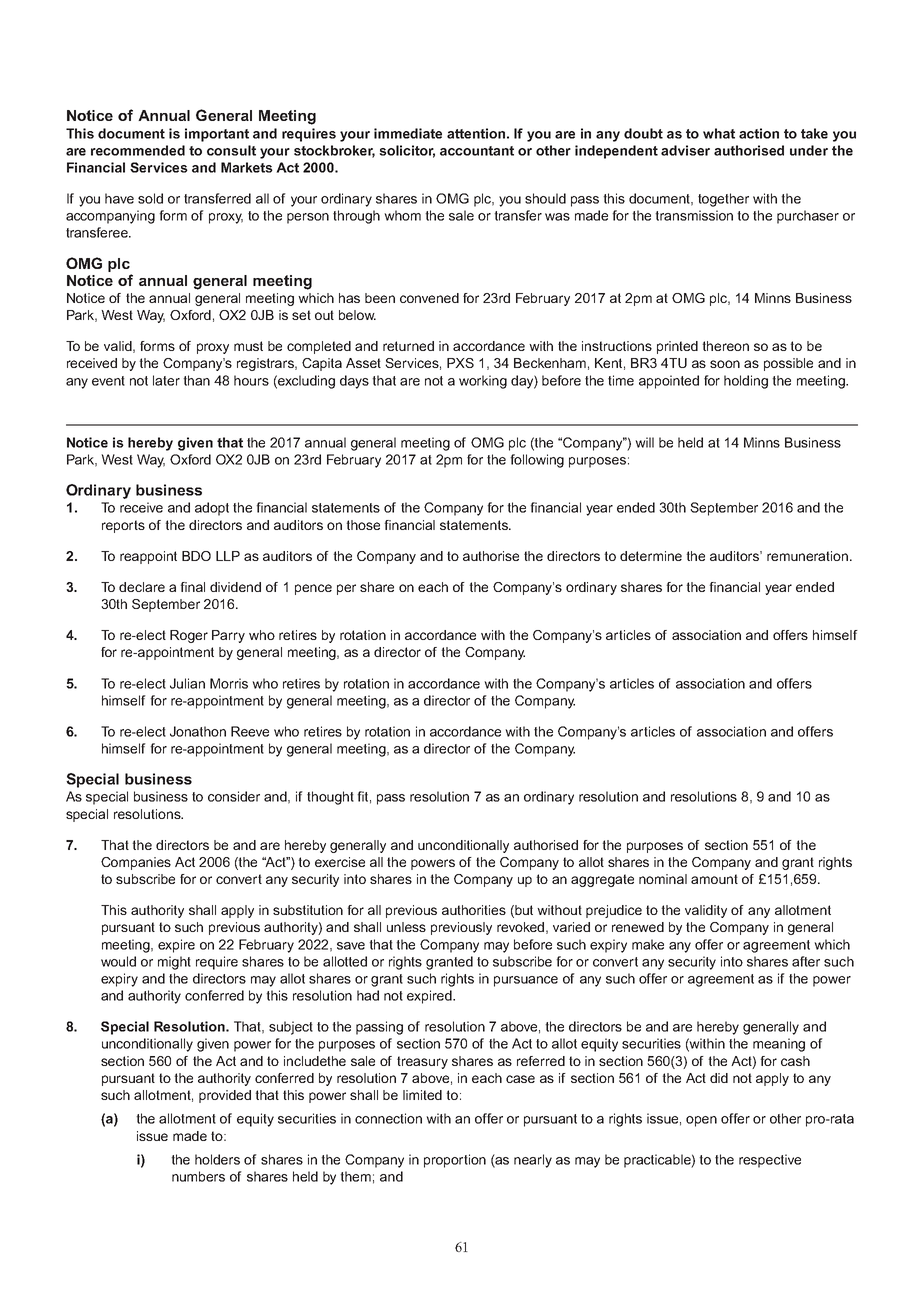 This image has height=1308, width=924. Describe the element at coordinates (483, 382) in the image. I see `working` at that location.
